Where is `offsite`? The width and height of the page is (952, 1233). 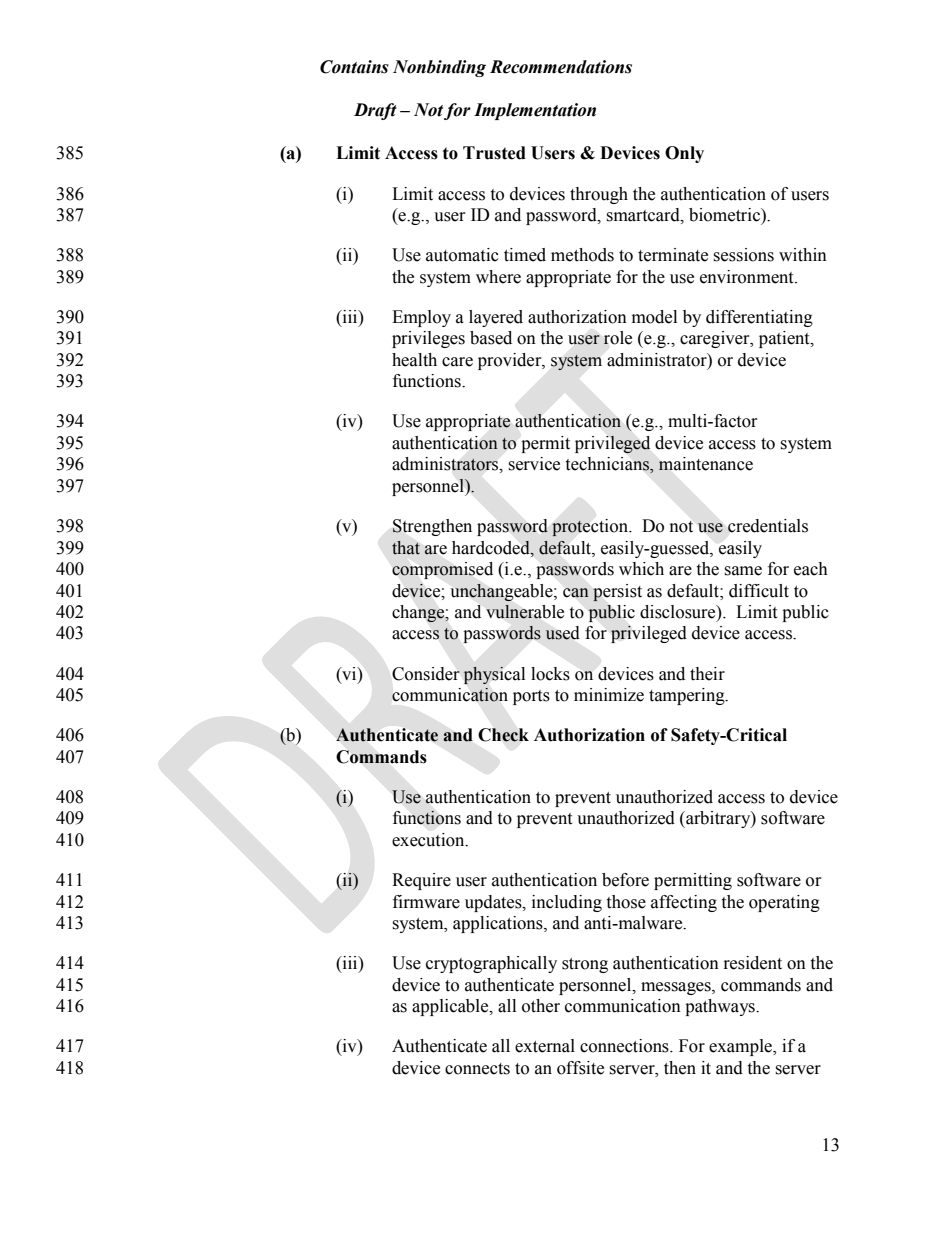
offsite is located at coordinates (580, 1068).
